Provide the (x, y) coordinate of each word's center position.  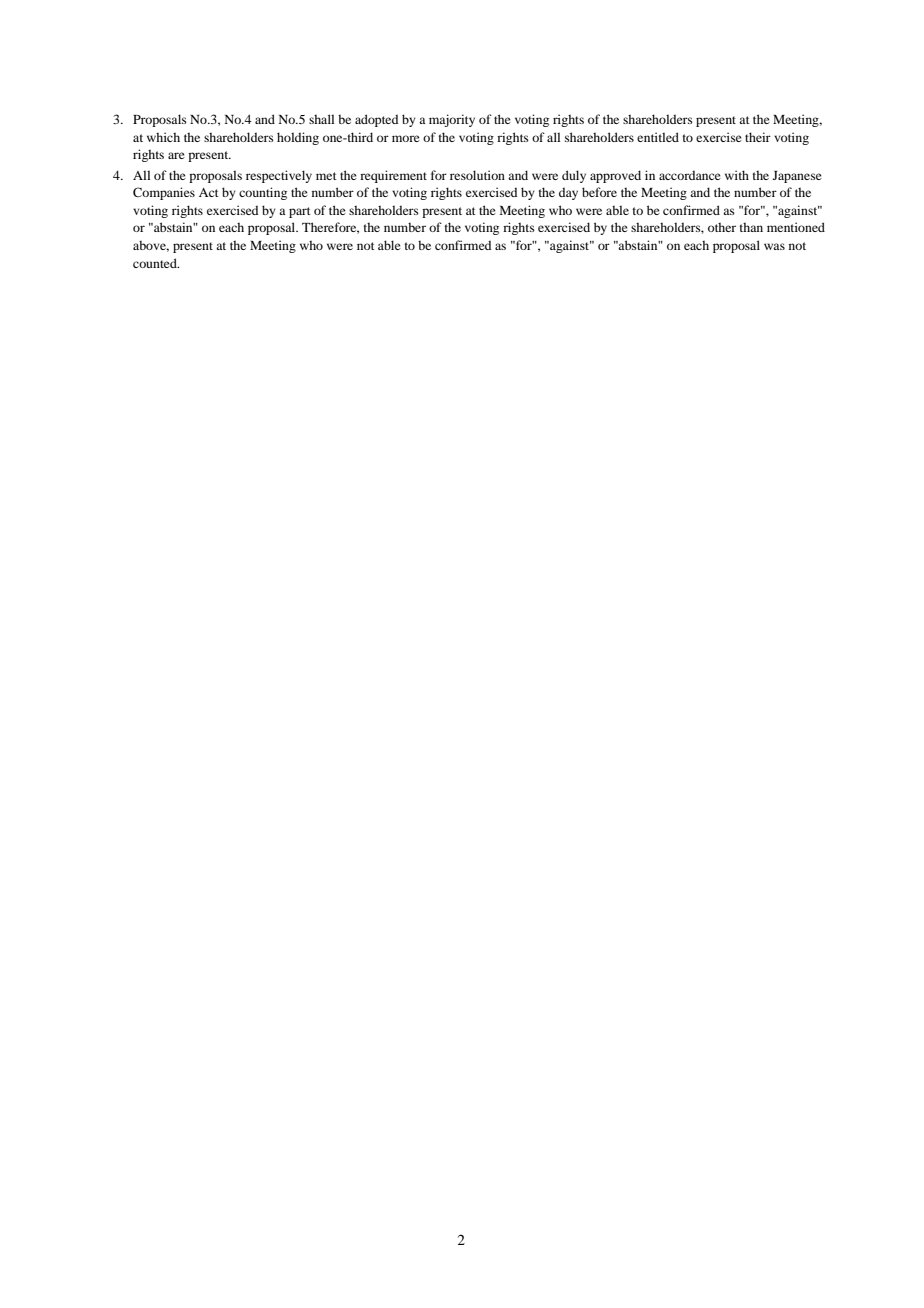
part (300, 212)
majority (452, 120)
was (774, 246)
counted (156, 263)
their (758, 137)
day (568, 193)
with (737, 175)
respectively (279, 176)
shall (321, 119)
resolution (477, 175)
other (722, 227)
